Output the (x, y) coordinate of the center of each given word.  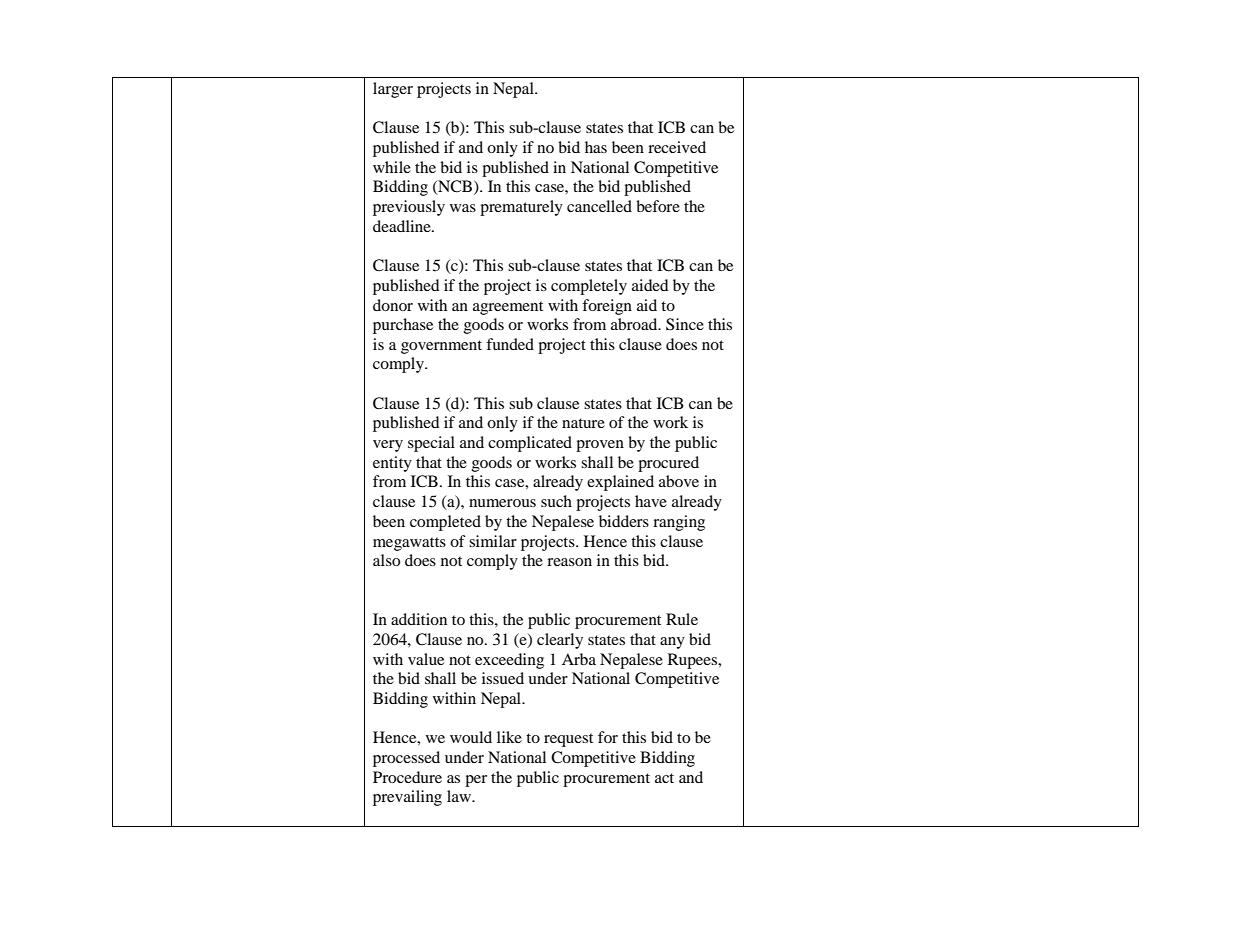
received (677, 147)
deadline (403, 226)
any (672, 643)
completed (445, 523)
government (441, 347)
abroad (635, 324)
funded (510, 344)
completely (589, 287)
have (651, 501)
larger (393, 90)
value (426, 659)
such (556, 501)
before (658, 206)
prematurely (521, 208)
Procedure (407, 777)
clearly (560, 641)
